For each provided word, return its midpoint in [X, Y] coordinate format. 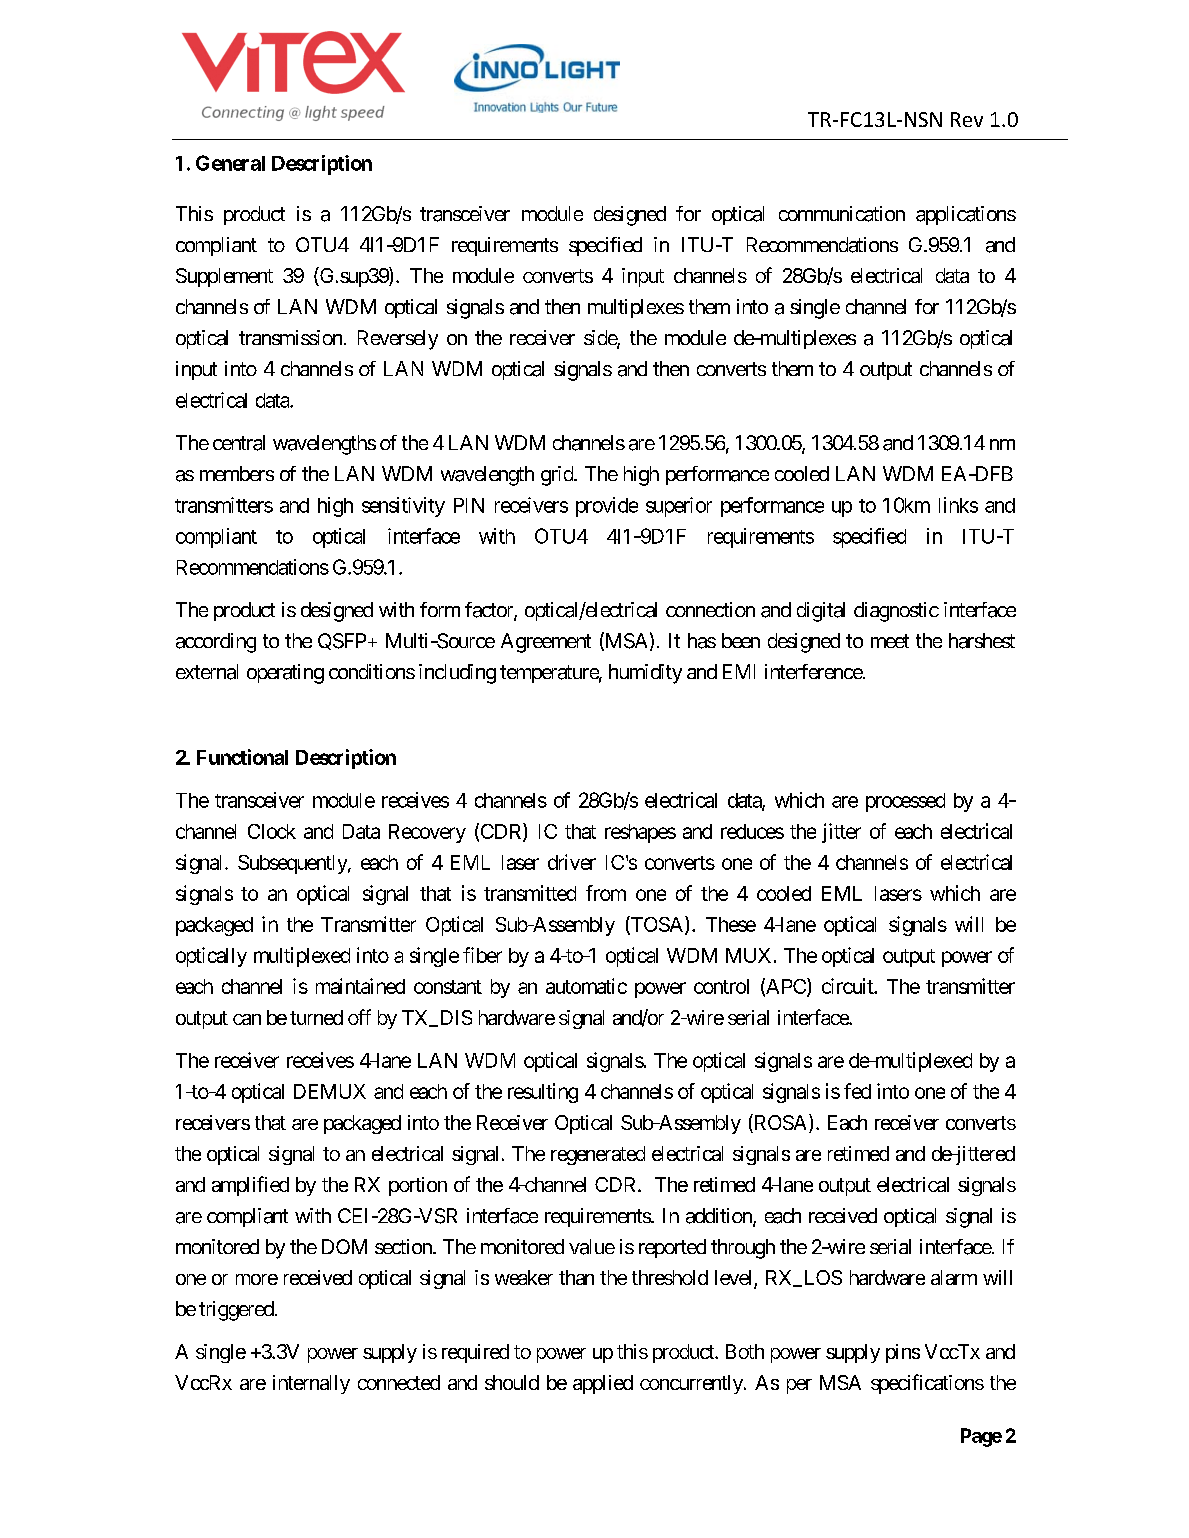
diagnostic [896, 612]
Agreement [546, 643]
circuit [848, 986]
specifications [927, 1384]
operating [285, 674]
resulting [543, 1093]
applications [966, 215]
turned [316, 1017]
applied [603, 1384]
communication [842, 214]
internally [311, 1384]
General [230, 163]
